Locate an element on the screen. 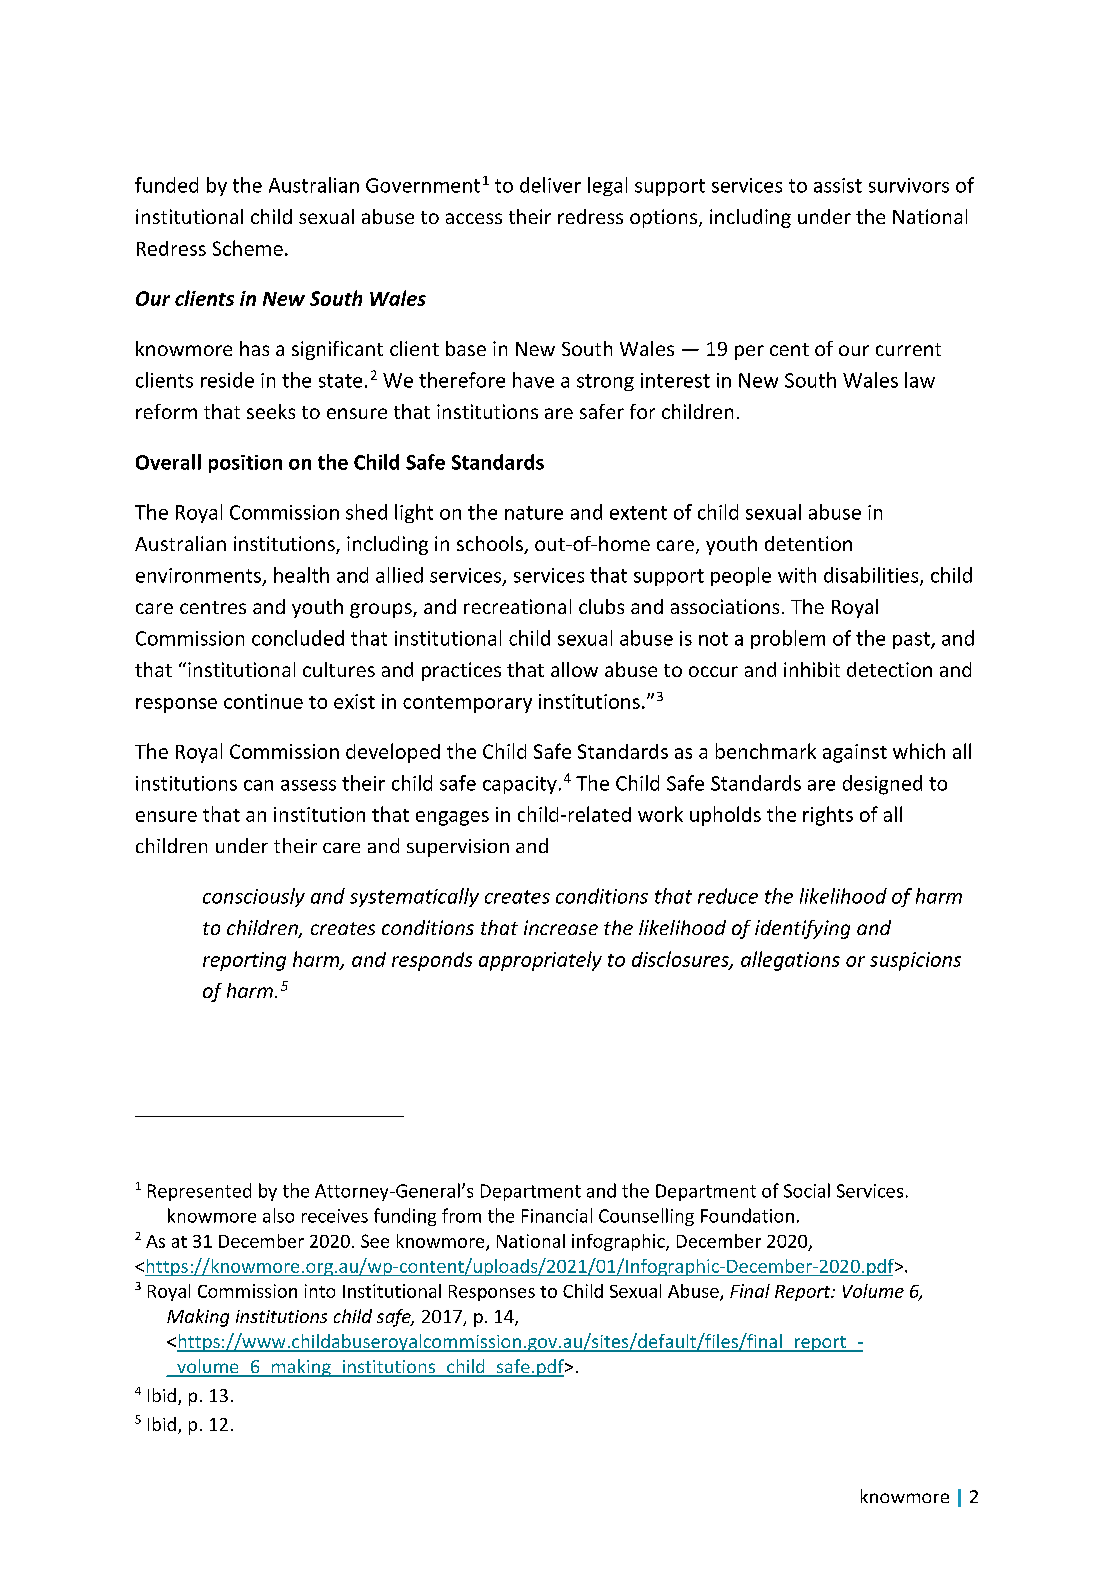  capacity is located at coordinates (520, 785).
